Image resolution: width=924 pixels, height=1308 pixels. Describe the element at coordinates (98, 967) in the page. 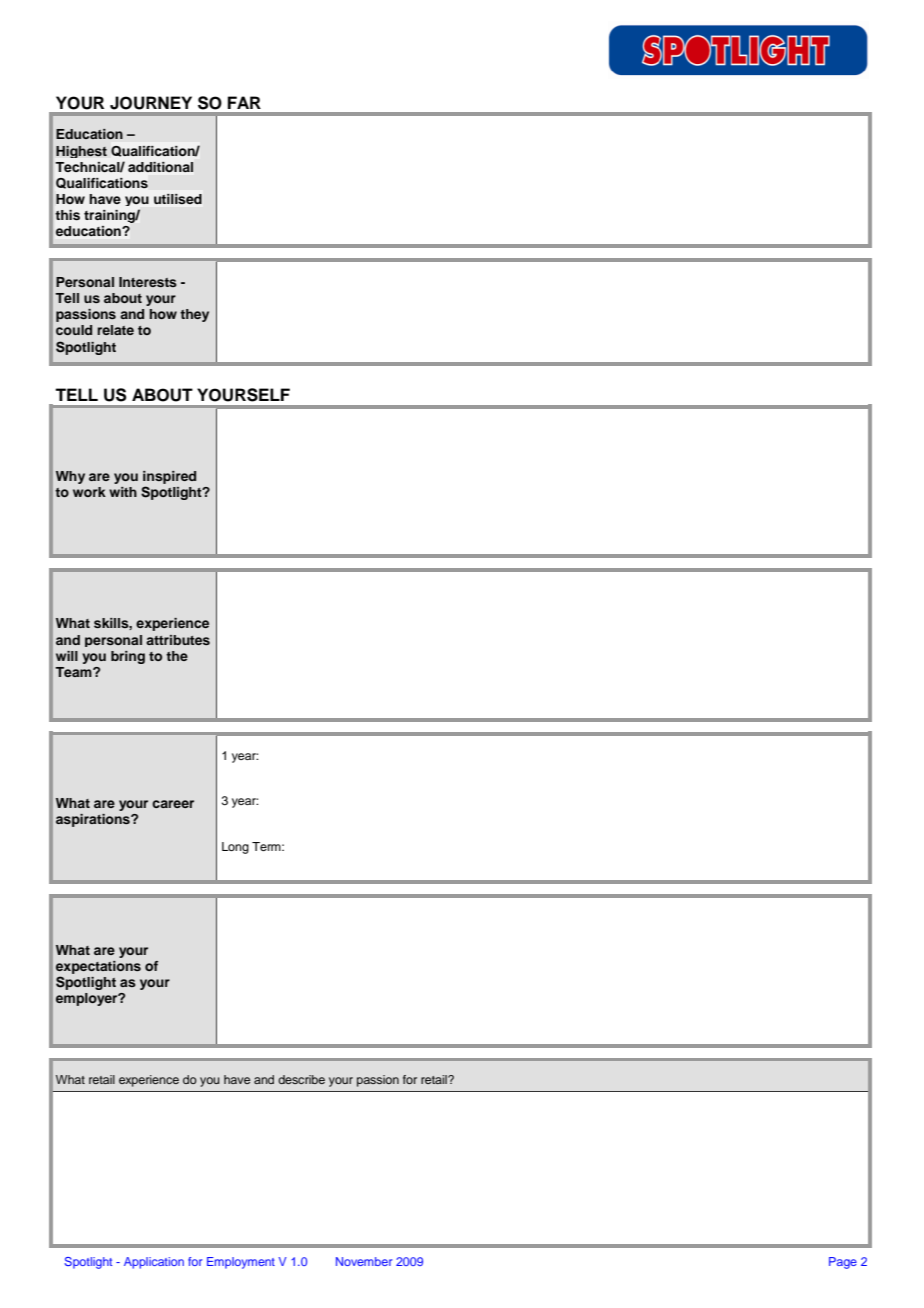

I see `expectations` at that location.
